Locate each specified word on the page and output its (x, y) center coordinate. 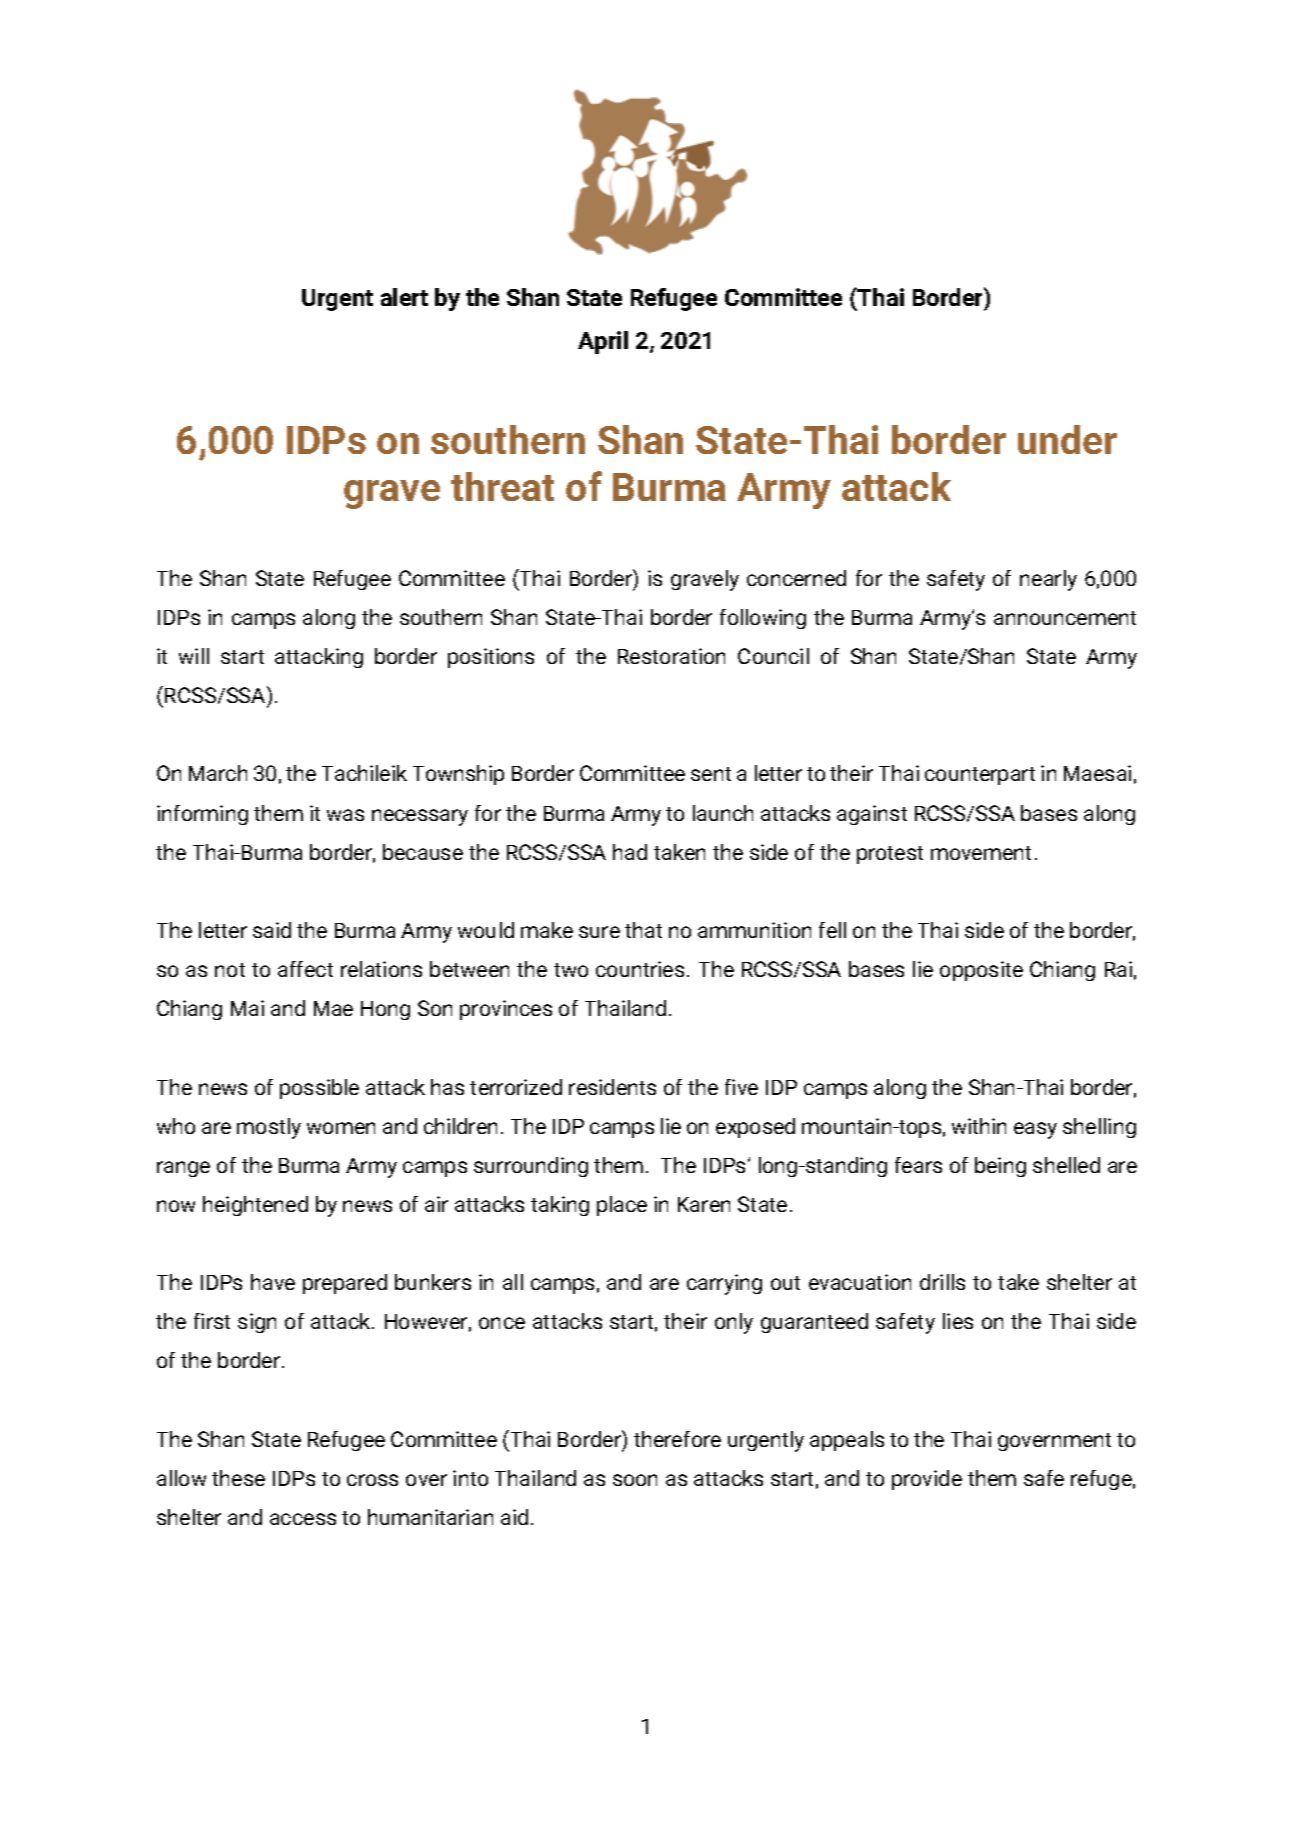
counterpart (980, 776)
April (603, 342)
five (741, 1087)
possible (319, 1089)
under (1067, 439)
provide (927, 1480)
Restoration (671, 656)
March (218, 773)
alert (404, 297)
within (979, 1126)
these (238, 1478)
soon (635, 1480)
